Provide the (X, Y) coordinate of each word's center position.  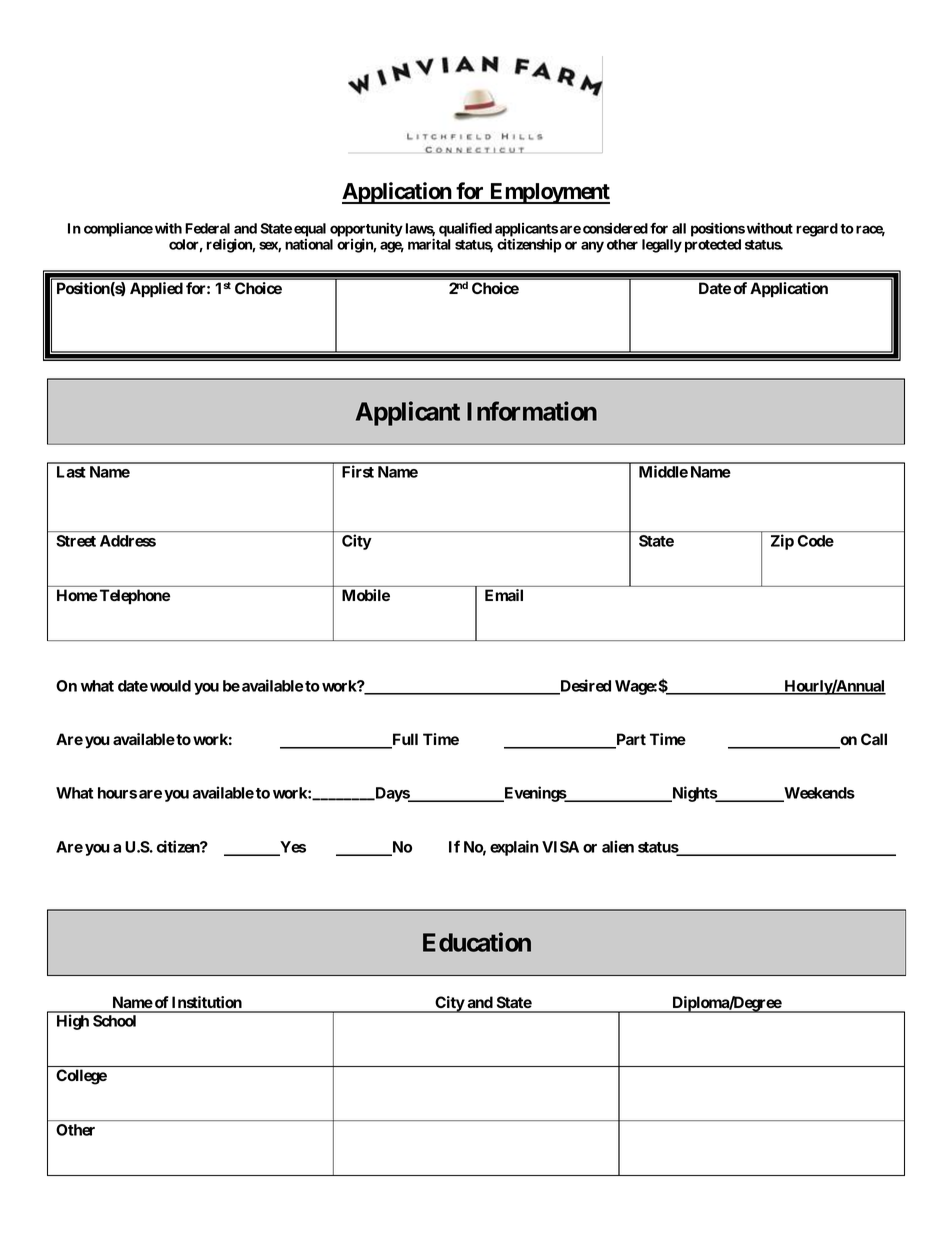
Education (477, 942)
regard (817, 230)
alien (618, 846)
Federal (207, 228)
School (114, 1021)
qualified (465, 229)
